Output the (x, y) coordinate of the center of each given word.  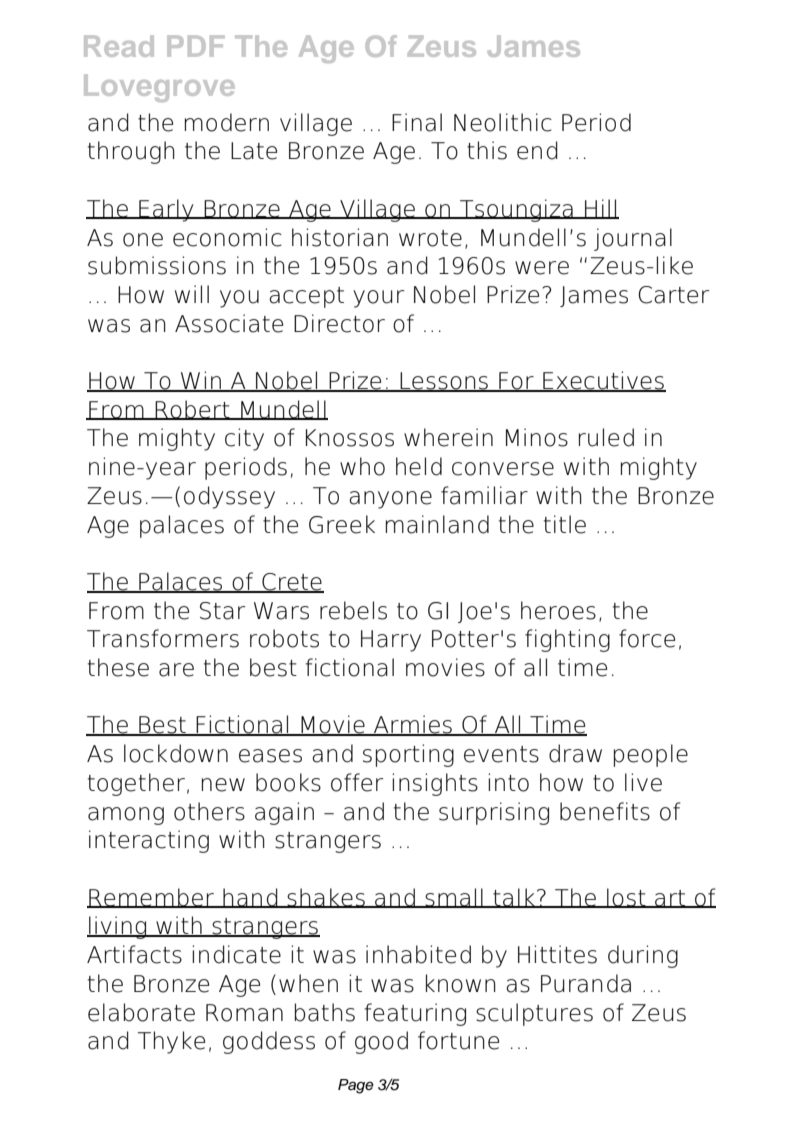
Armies (413, 725)
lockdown (176, 753)
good (381, 1042)
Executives (603, 381)
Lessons (444, 382)
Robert (193, 410)
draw (575, 753)
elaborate (141, 1012)
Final (417, 122)
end (537, 150)
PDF (195, 46)
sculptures (534, 1014)
